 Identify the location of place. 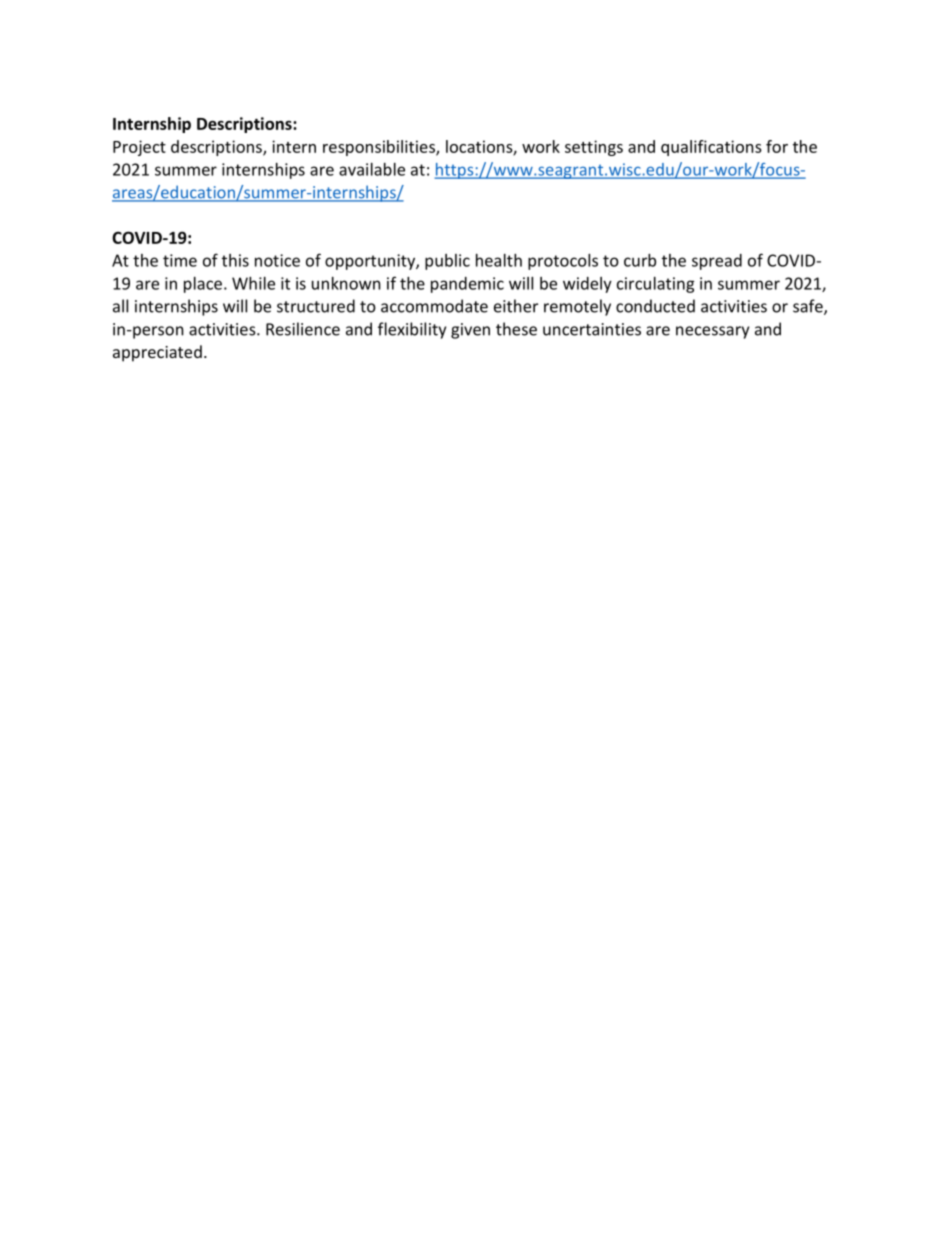
(203, 285).
